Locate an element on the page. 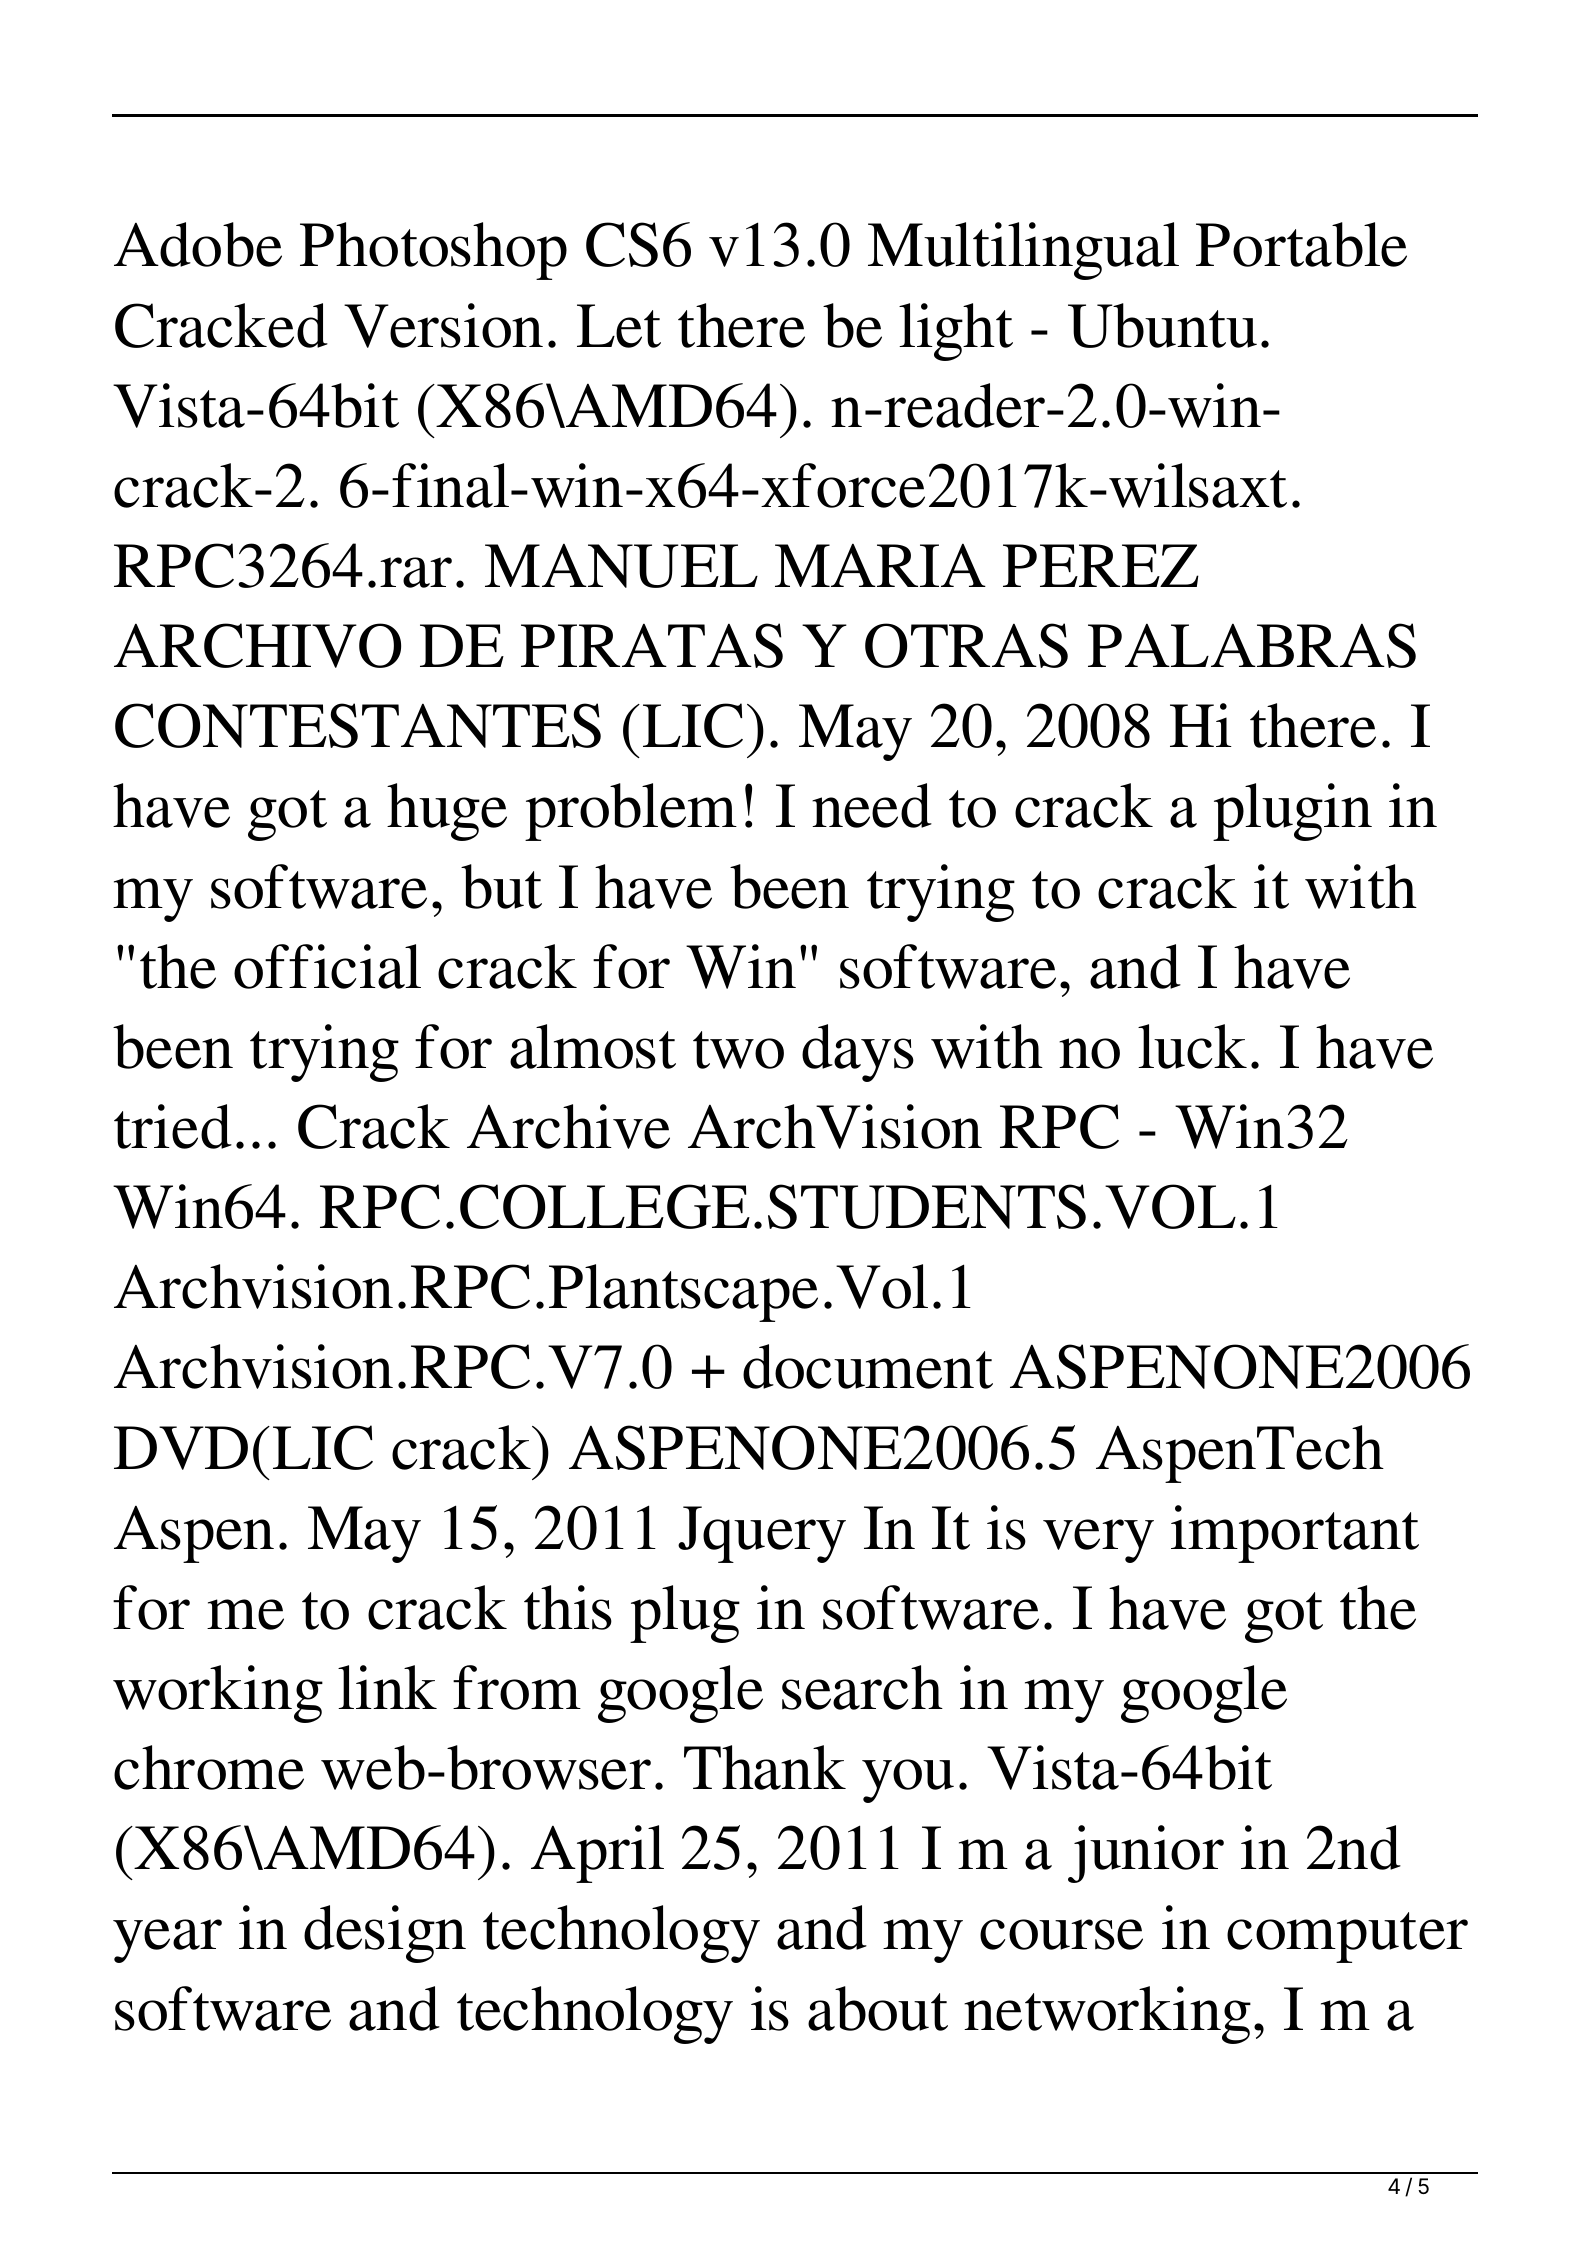  luck is located at coordinates (1192, 1046).
